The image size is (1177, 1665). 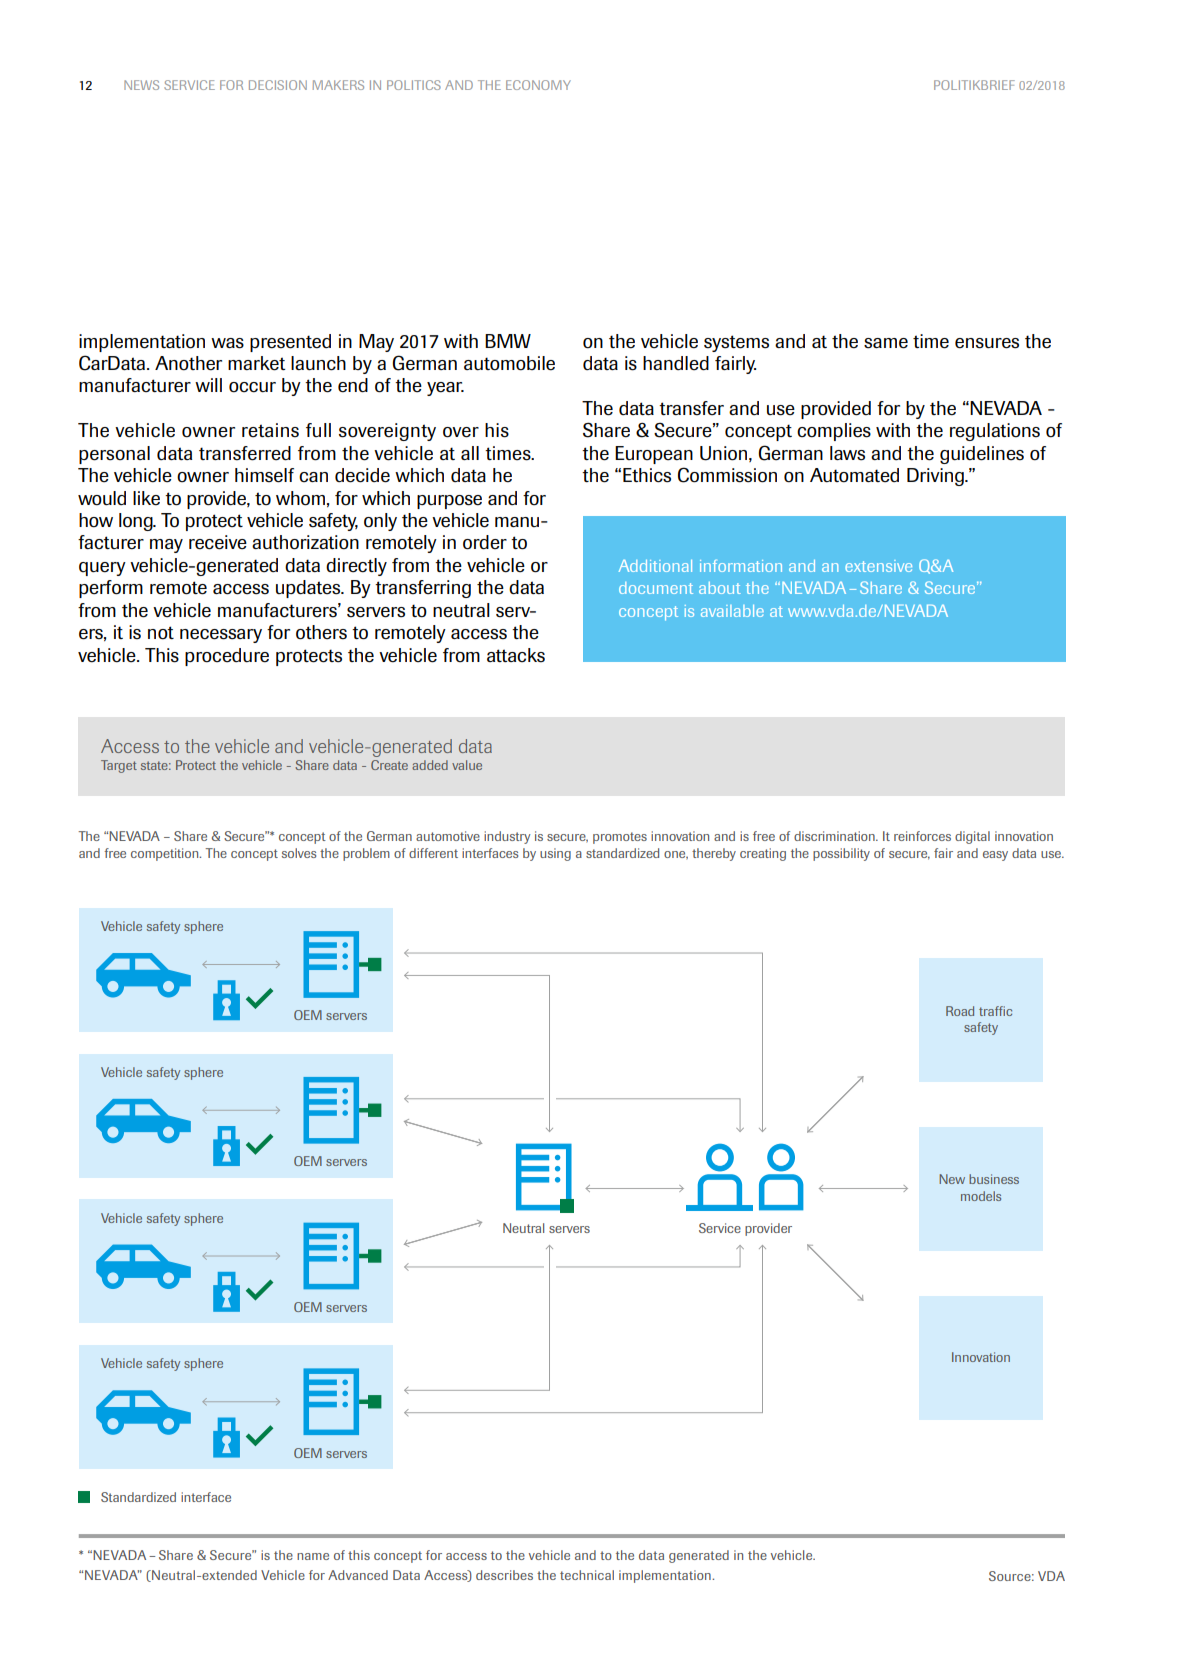 What do you see at coordinates (299, 853) in the image?
I see `solves` at bounding box center [299, 853].
